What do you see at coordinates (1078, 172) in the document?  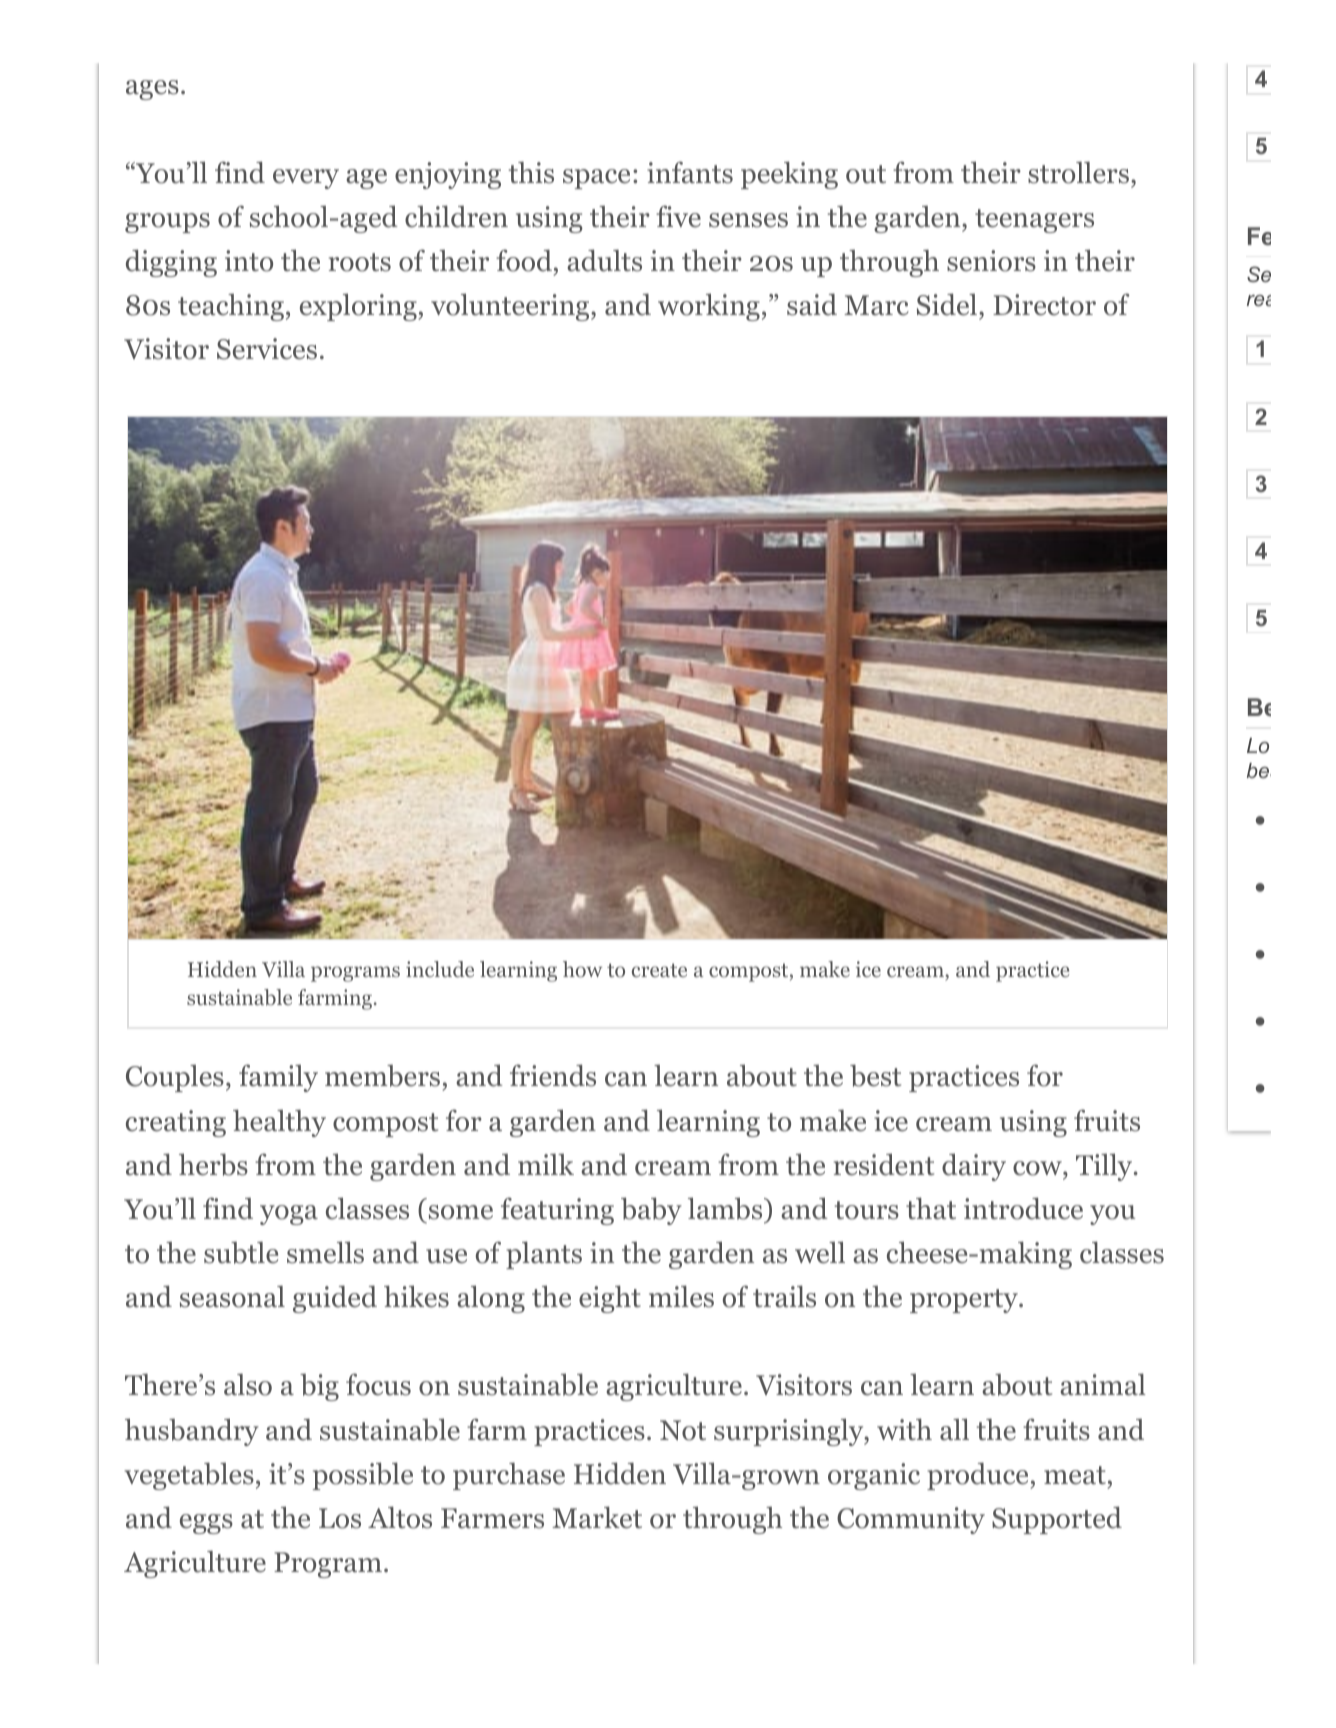 I see `strollers` at bounding box center [1078, 172].
